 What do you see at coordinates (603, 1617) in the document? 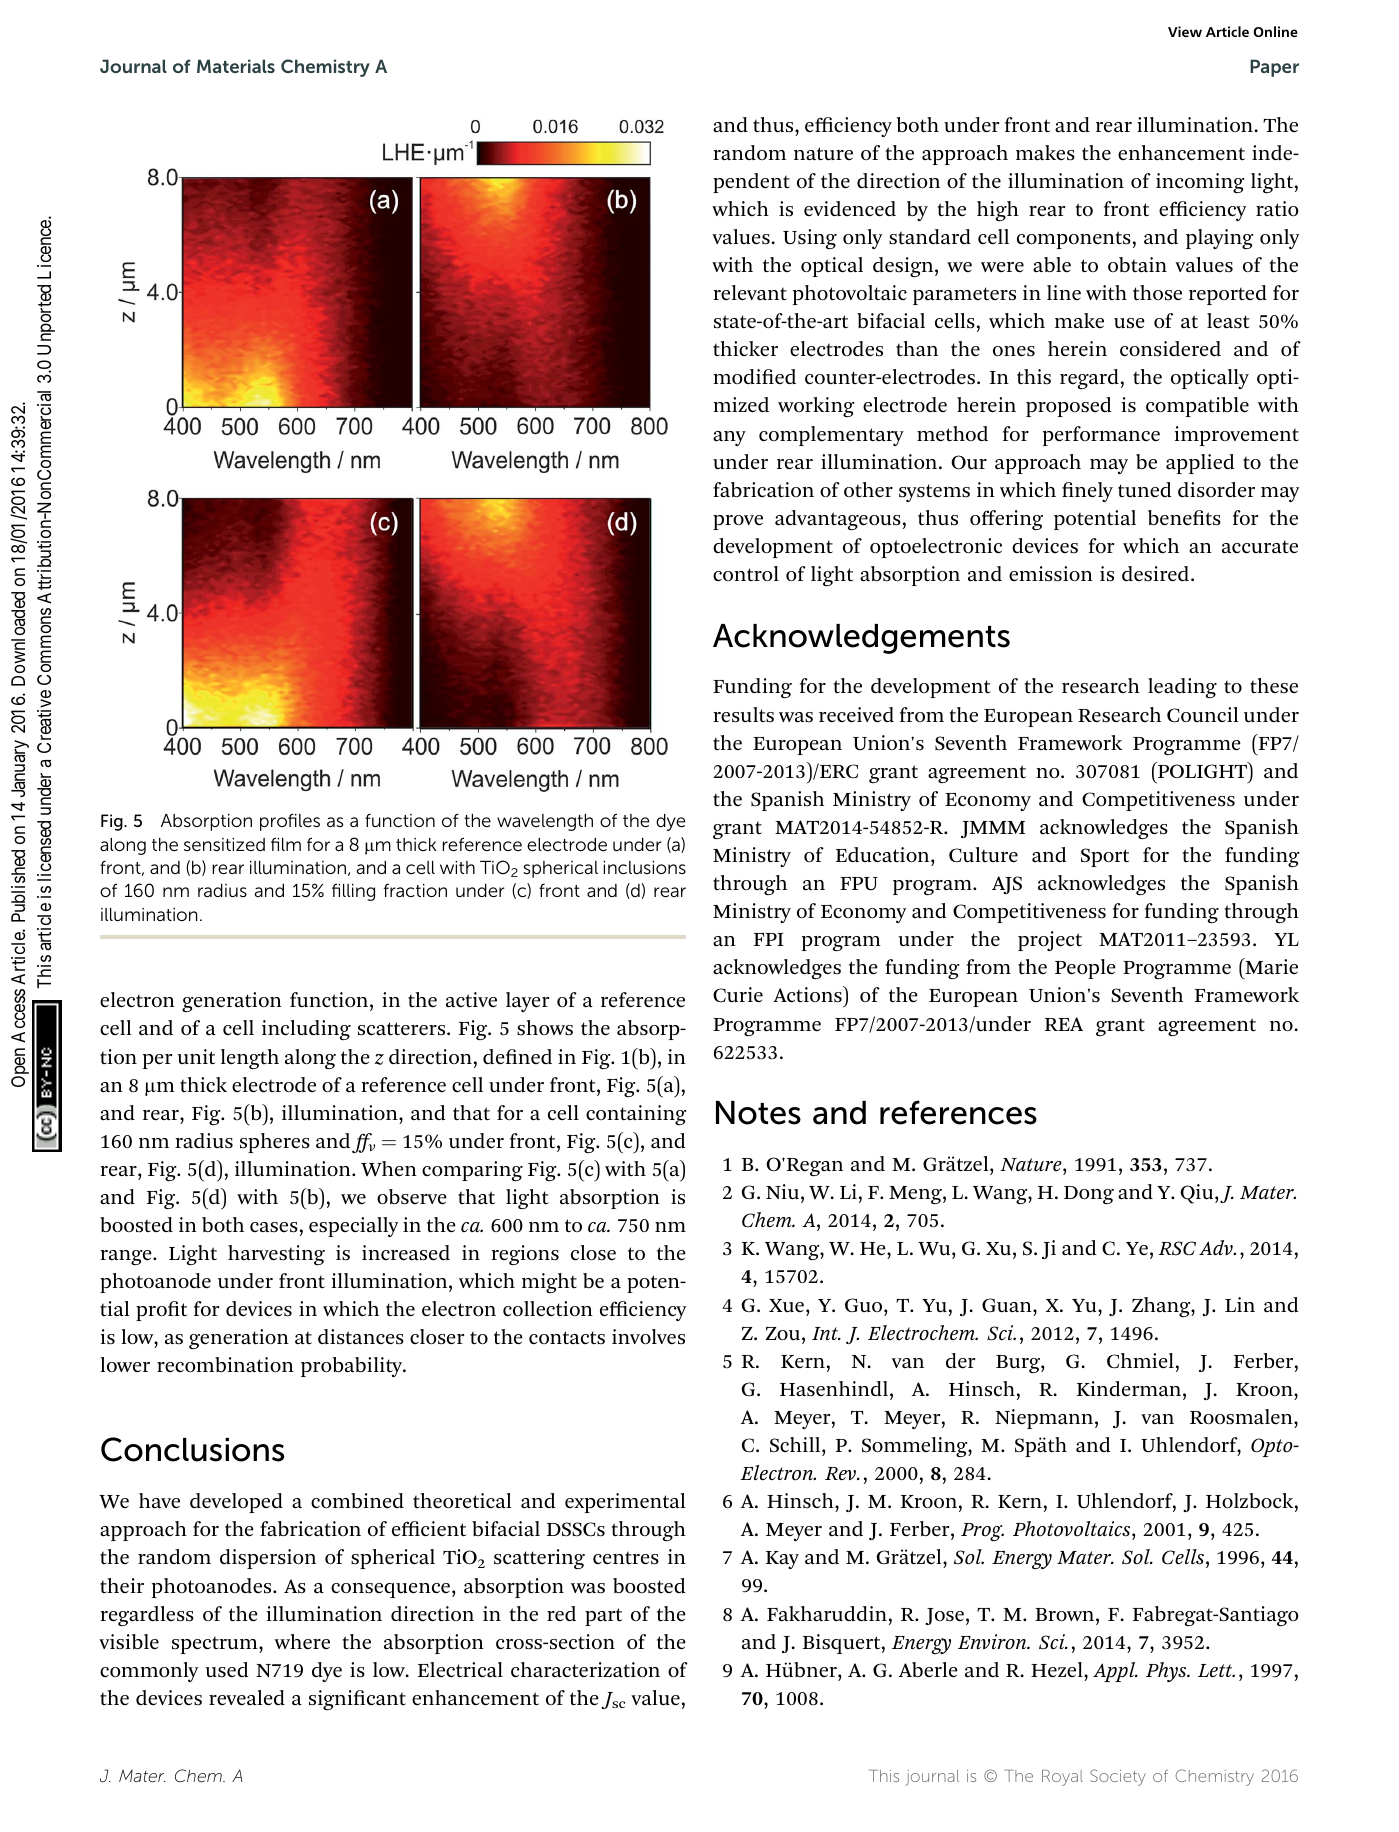
I see `part` at bounding box center [603, 1617].
